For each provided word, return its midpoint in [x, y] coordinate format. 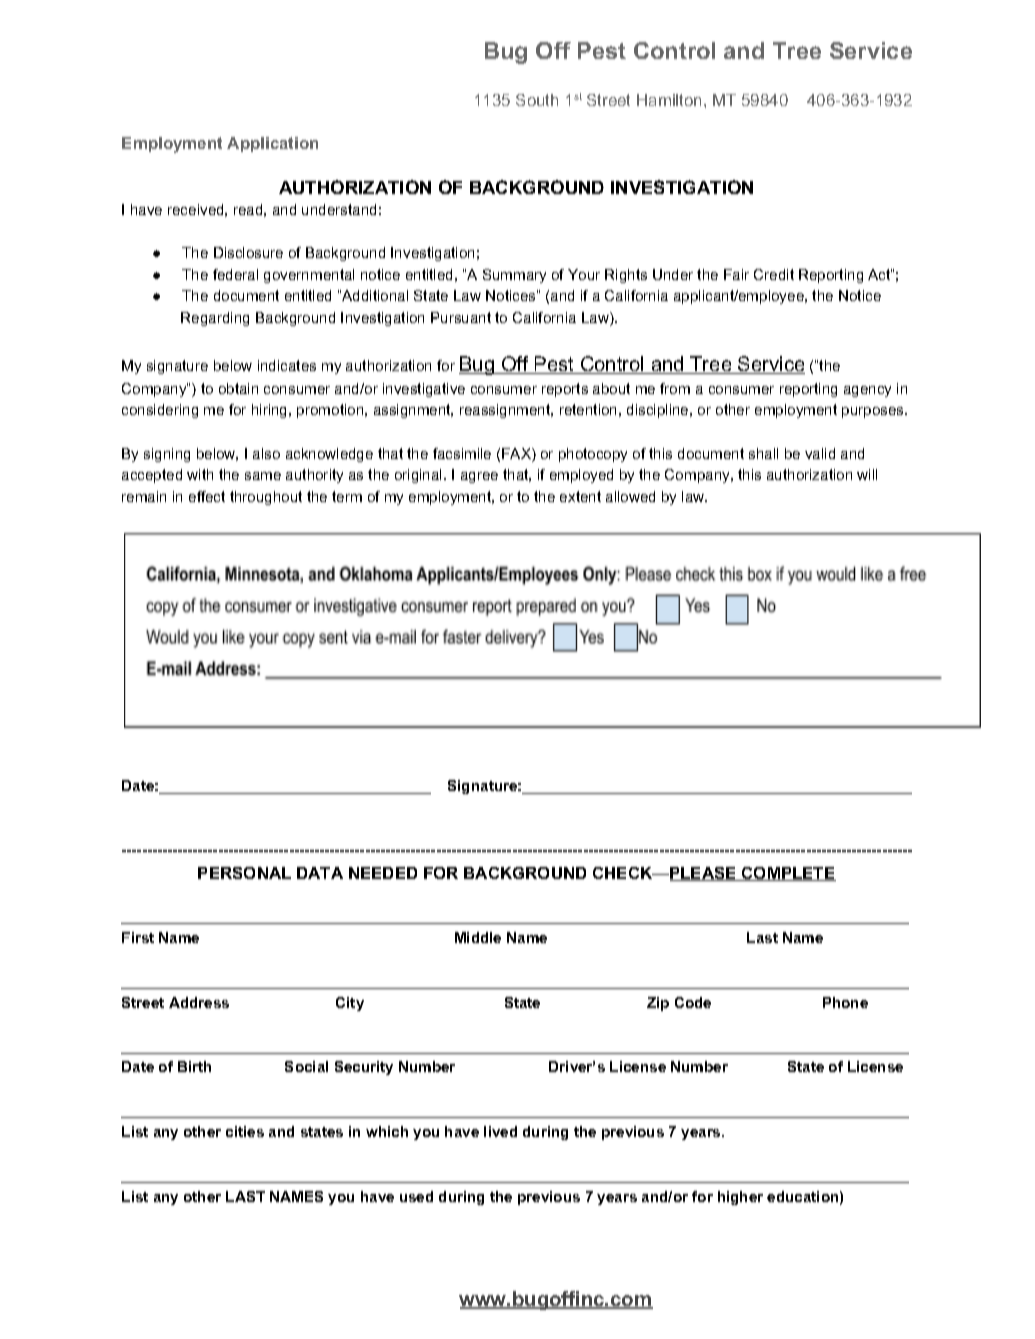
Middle [478, 937]
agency [867, 391]
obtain [238, 388]
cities [245, 1131]
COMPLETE [788, 874]
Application [272, 144]
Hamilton [669, 100]
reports [565, 390]
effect [207, 496]
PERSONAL [244, 873]
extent [580, 496]
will [867, 474]
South [537, 100]
